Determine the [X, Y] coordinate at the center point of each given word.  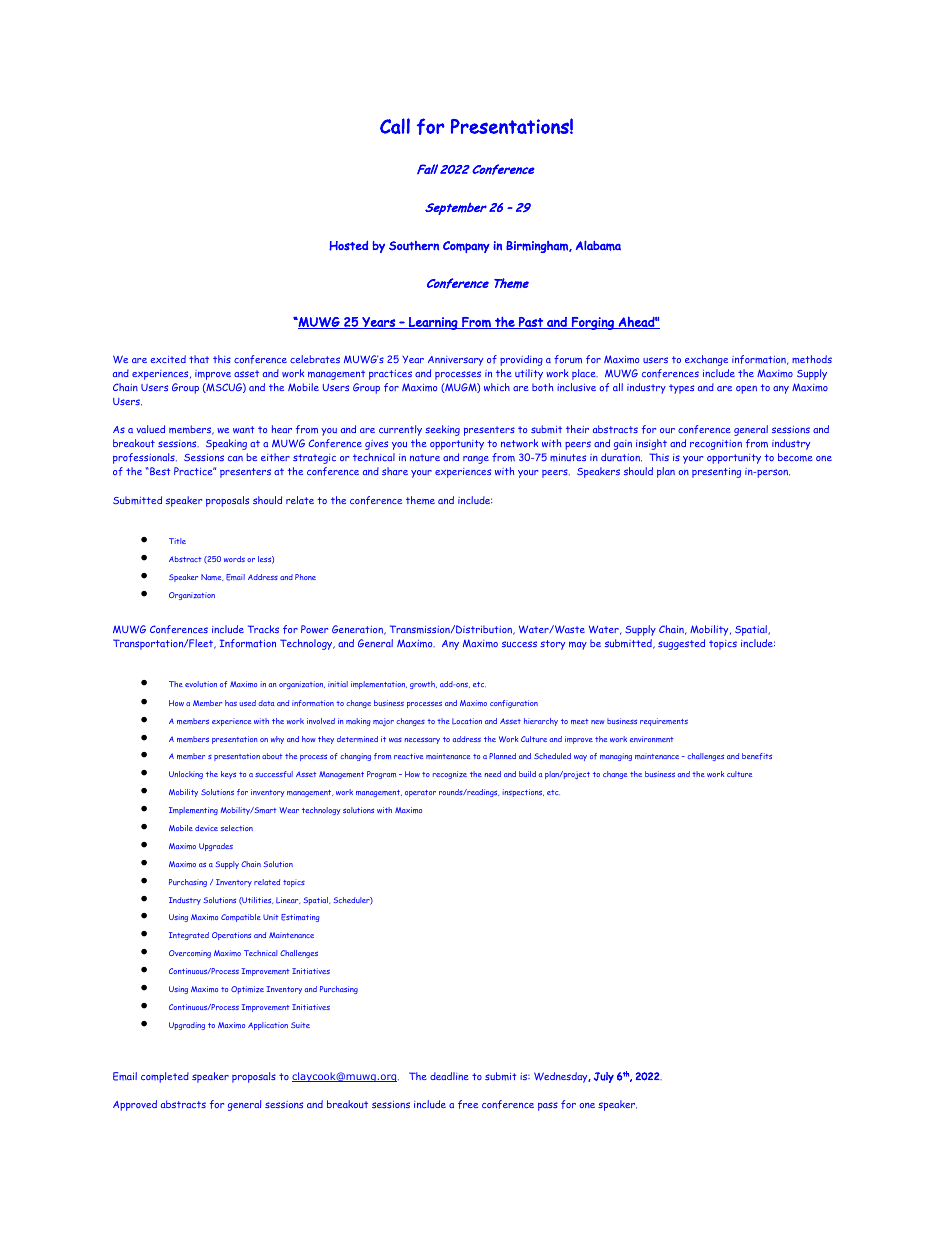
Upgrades [216, 847]
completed [165, 1077]
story [552, 645]
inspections [523, 793]
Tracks [263, 629]
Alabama [598, 246]
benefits [757, 756]
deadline [449, 1076]
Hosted [348, 246]
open [746, 390]
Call [395, 126]
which [497, 387]
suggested [681, 644]
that [199, 359]
